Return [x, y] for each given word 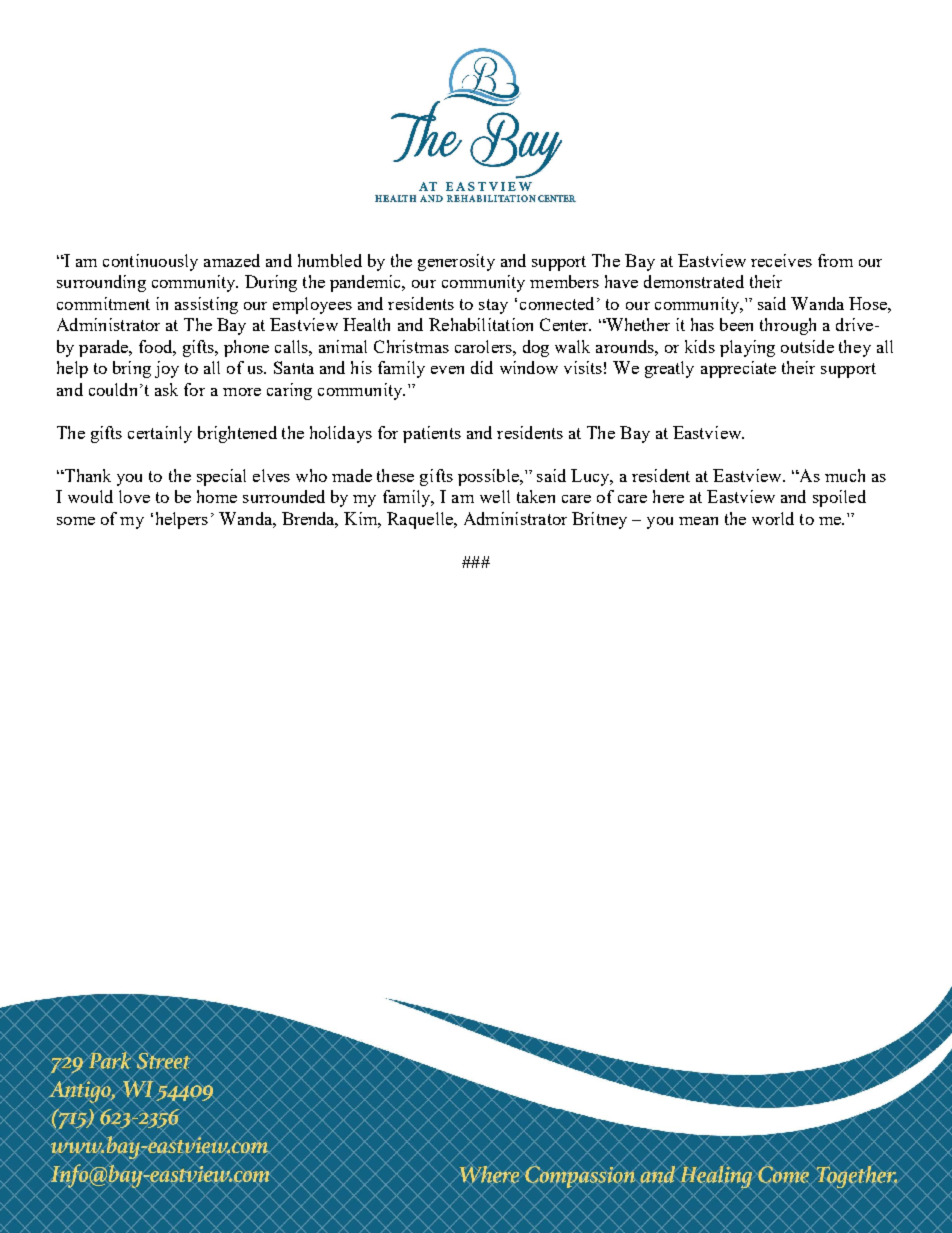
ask [166, 389]
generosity [456, 262]
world [773, 518]
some [76, 521]
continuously [150, 262]
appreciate [738, 369]
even [447, 370]
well [495, 496]
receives [781, 260]
